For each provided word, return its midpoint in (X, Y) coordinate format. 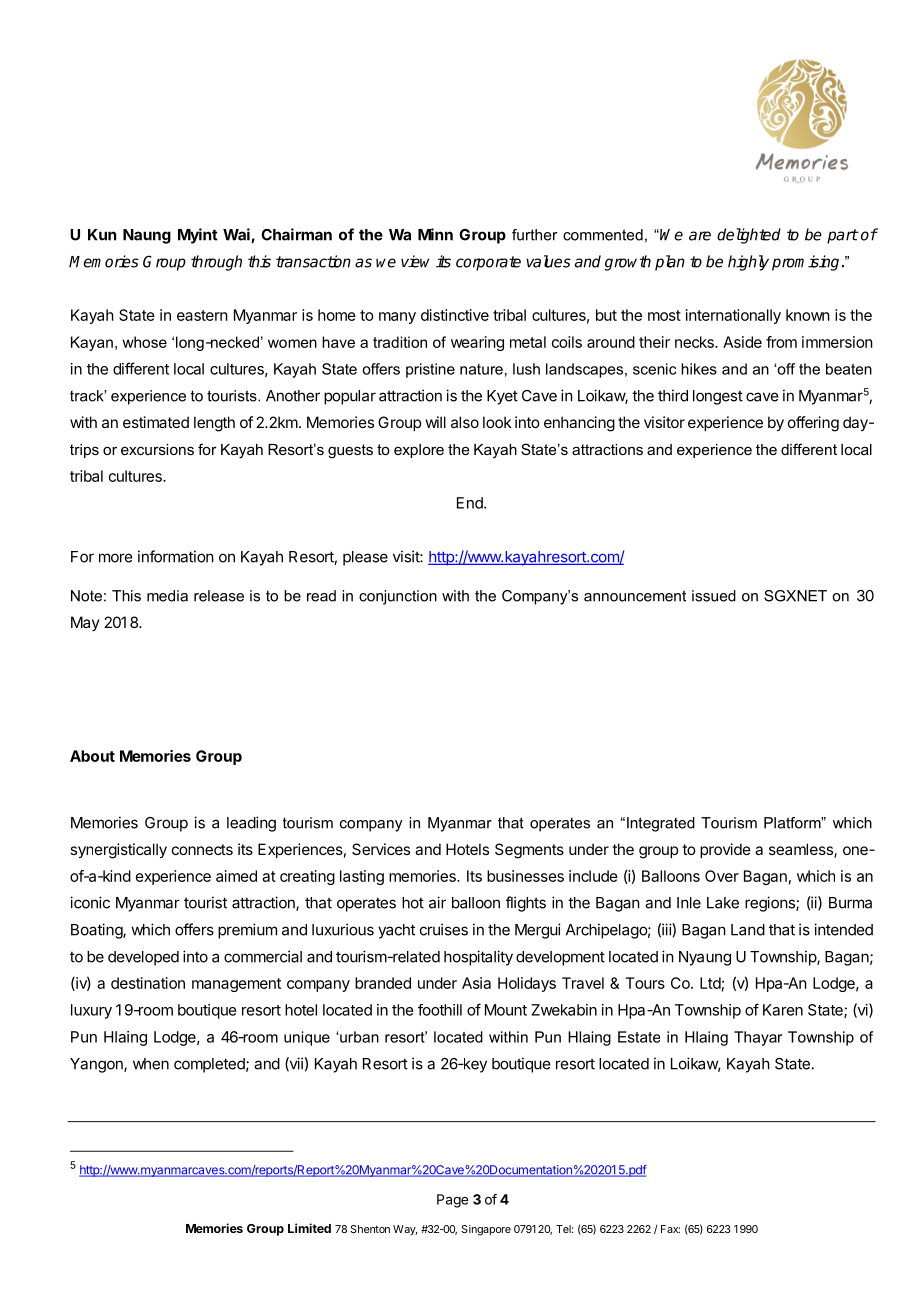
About (92, 756)
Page (452, 1201)
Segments (529, 851)
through (216, 263)
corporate (488, 263)
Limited (309, 1228)
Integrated (661, 824)
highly (748, 263)
